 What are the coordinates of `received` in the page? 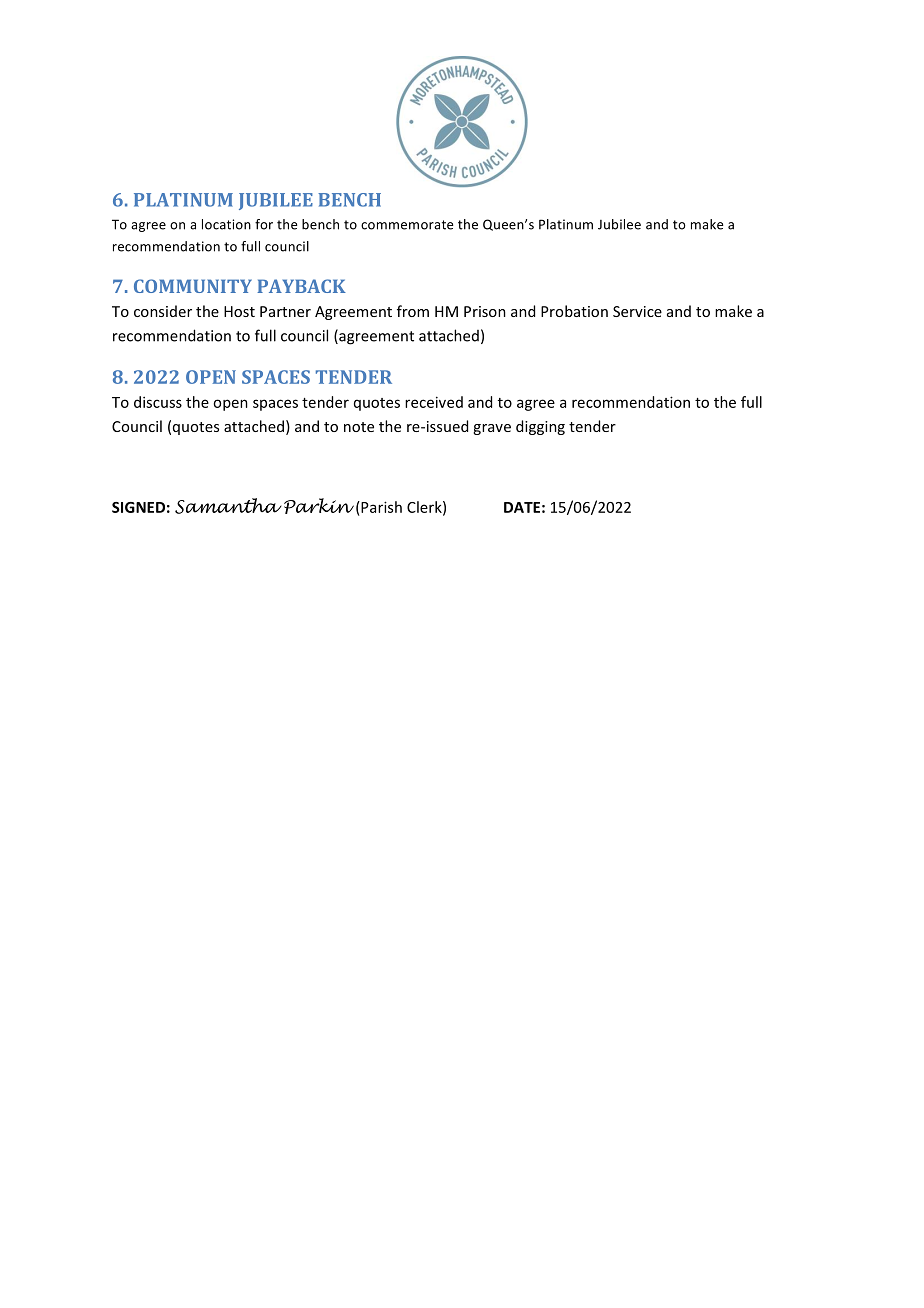 It's located at (434, 402).
